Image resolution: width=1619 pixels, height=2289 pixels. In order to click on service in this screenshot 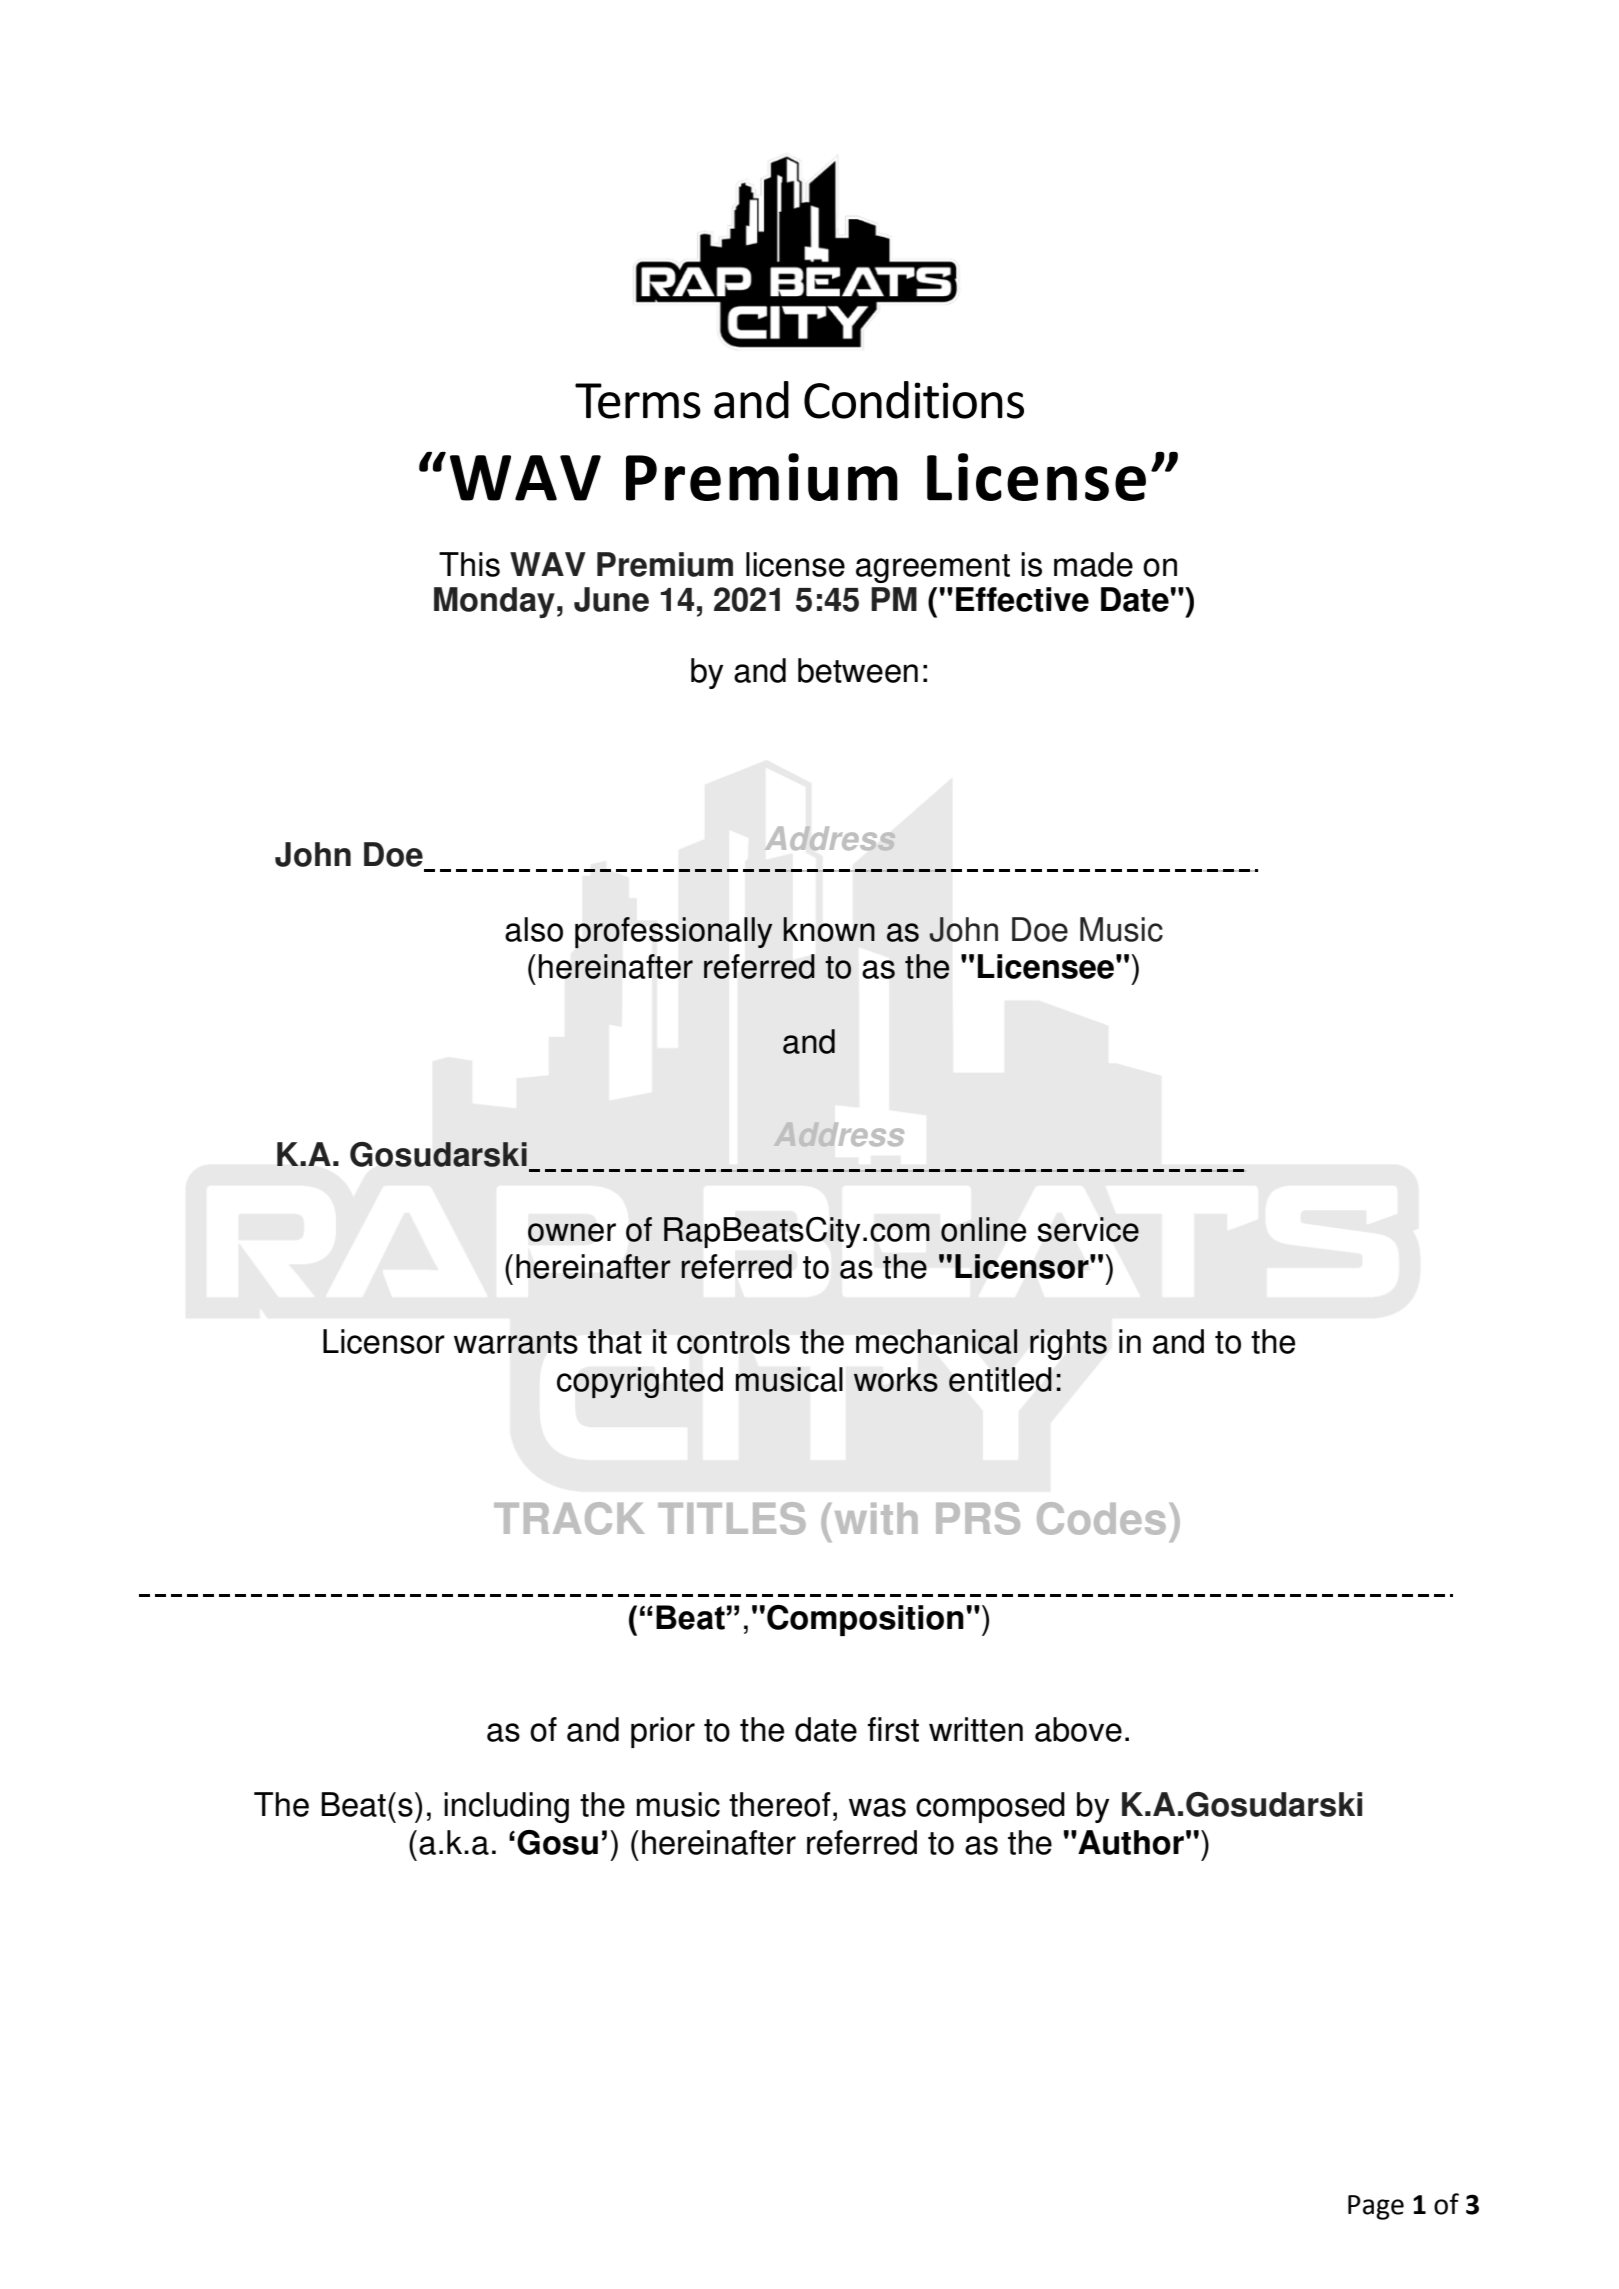, I will do `click(1088, 1229)`.
